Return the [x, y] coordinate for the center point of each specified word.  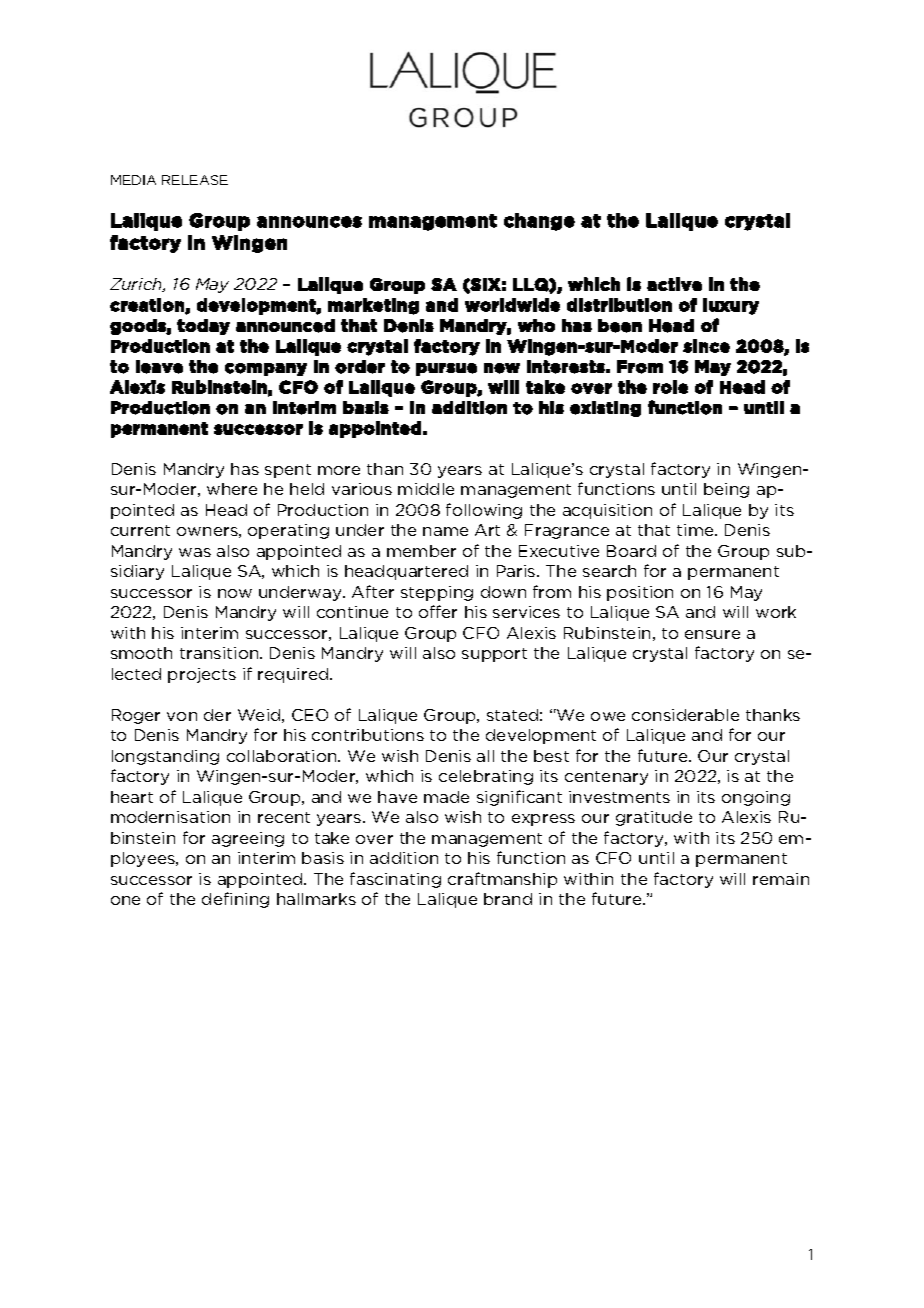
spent [288, 471]
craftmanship [502, 880]
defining [235, 900]
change [539, 222]
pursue [446, 369]
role [670, 387]
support [494, 655]
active [674, 284]
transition [220, 653]
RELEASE [195, 180]
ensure [712, 634]
